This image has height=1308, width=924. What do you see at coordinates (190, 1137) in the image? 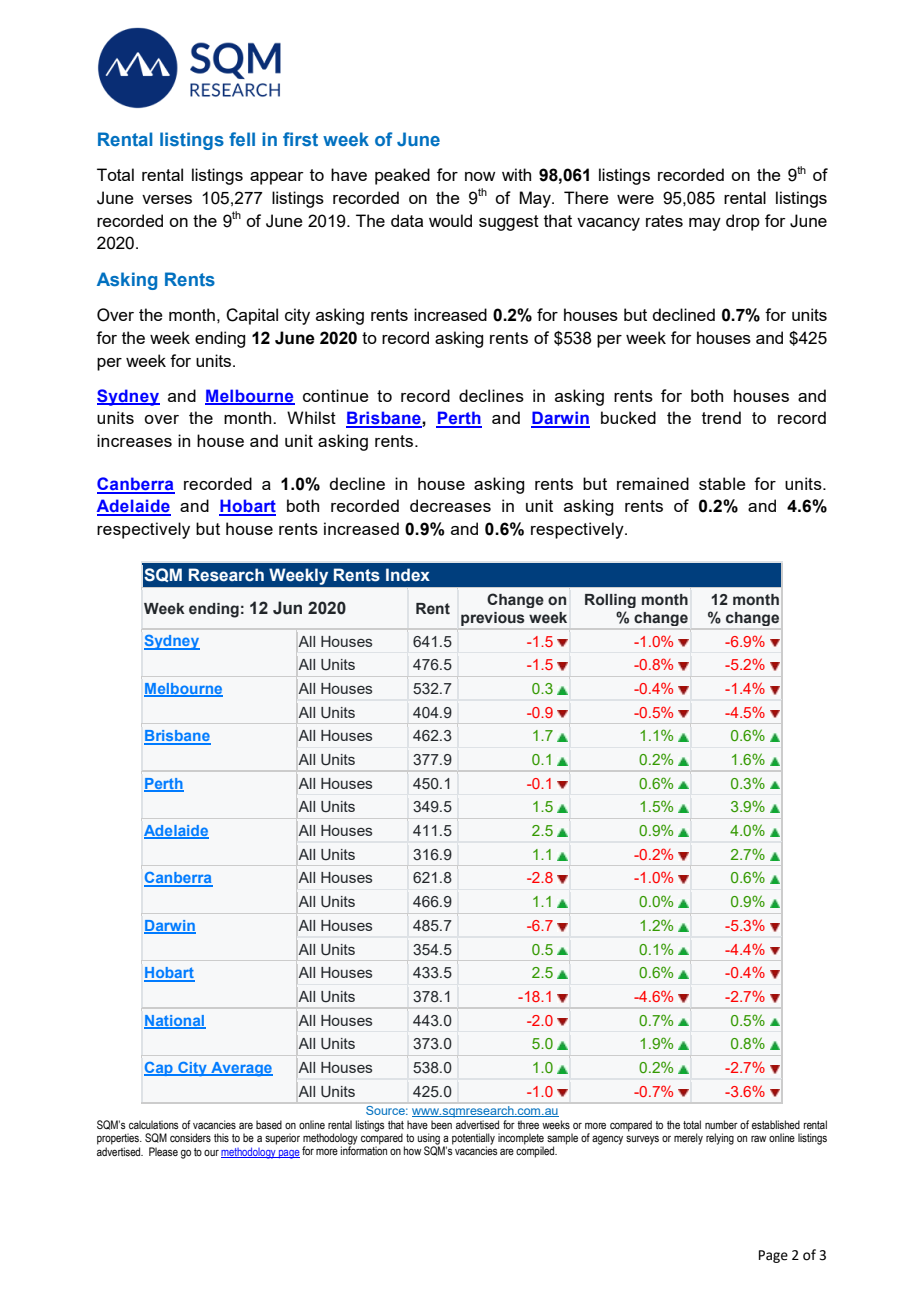
I see `considers` at bounding box center [190, 1137].
